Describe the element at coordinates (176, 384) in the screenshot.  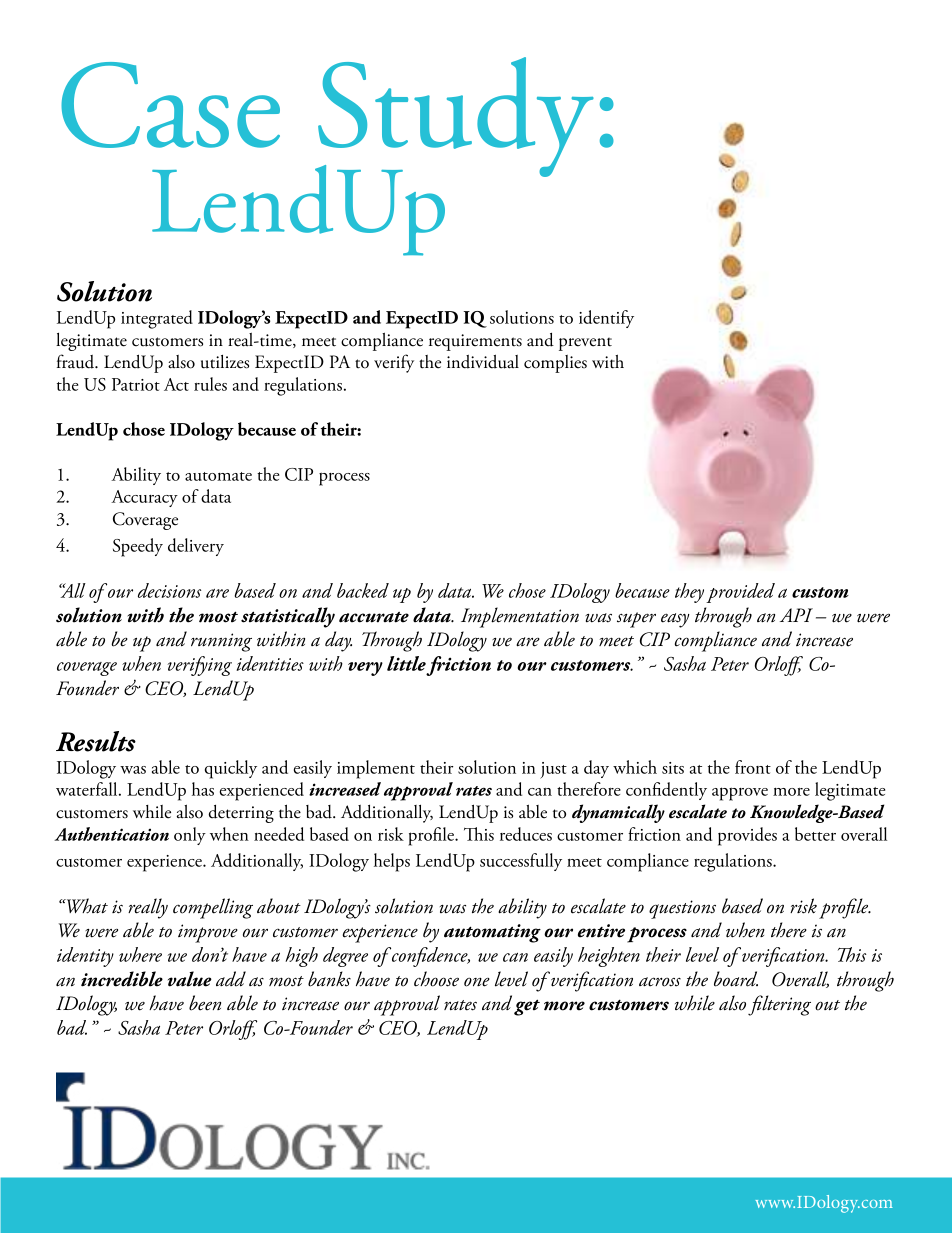
I see `Act` at that location.
